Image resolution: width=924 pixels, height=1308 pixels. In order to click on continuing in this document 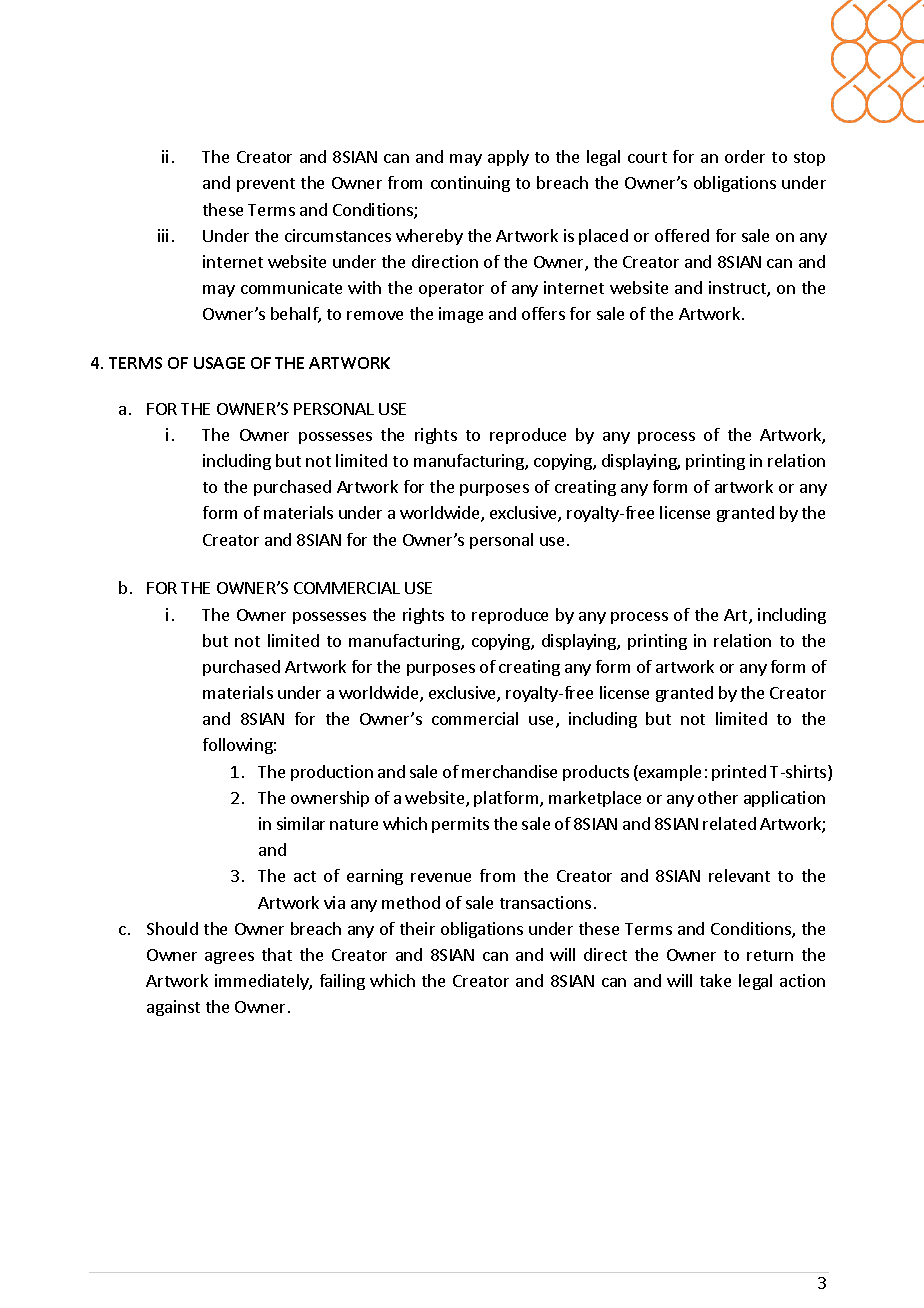, I will do `click(470, 184)`.
